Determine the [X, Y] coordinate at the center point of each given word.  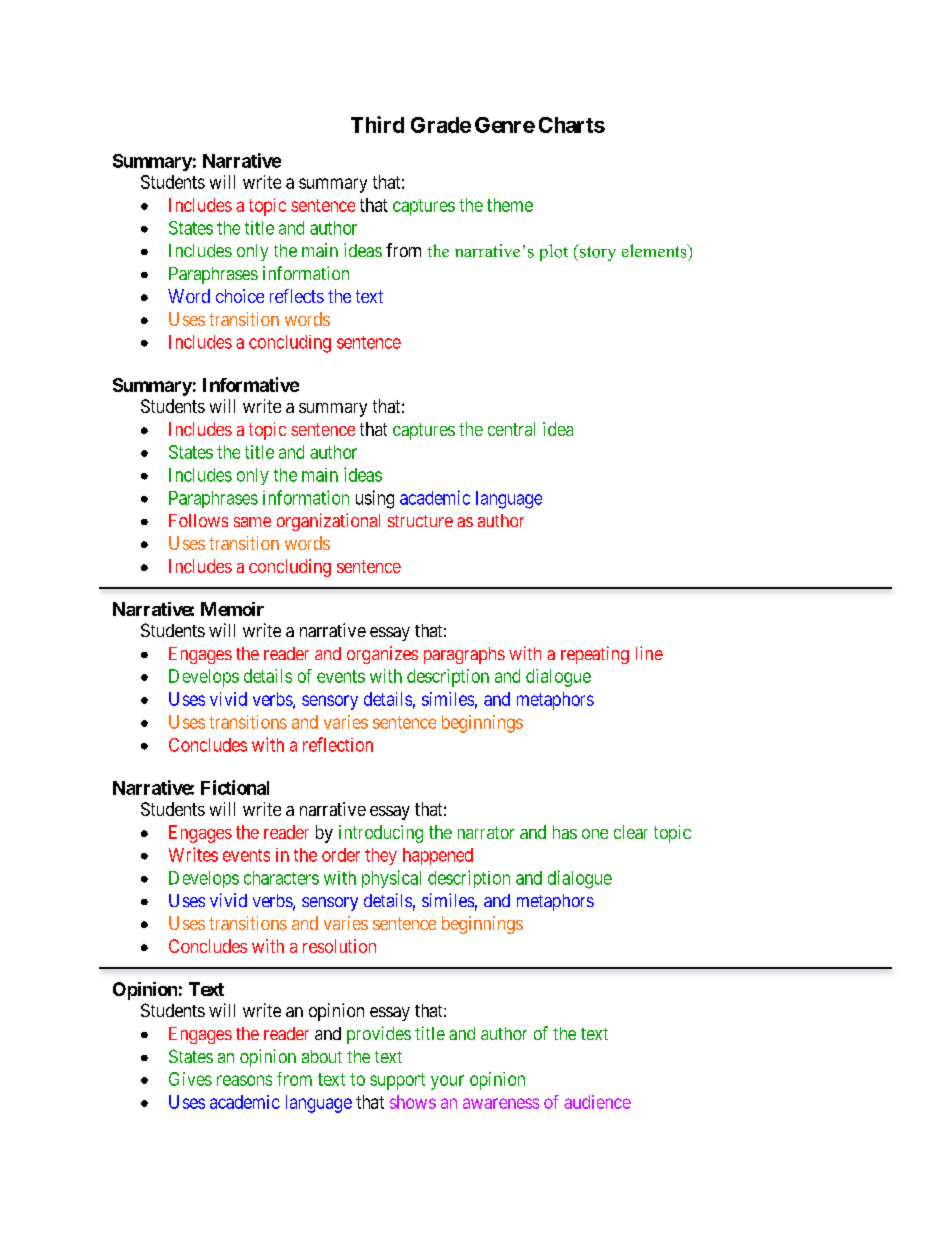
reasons [244, 1080]
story [597, 252]
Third [377, 124]
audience [597, 1102]
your [447, 1082]
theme [510, 205]
